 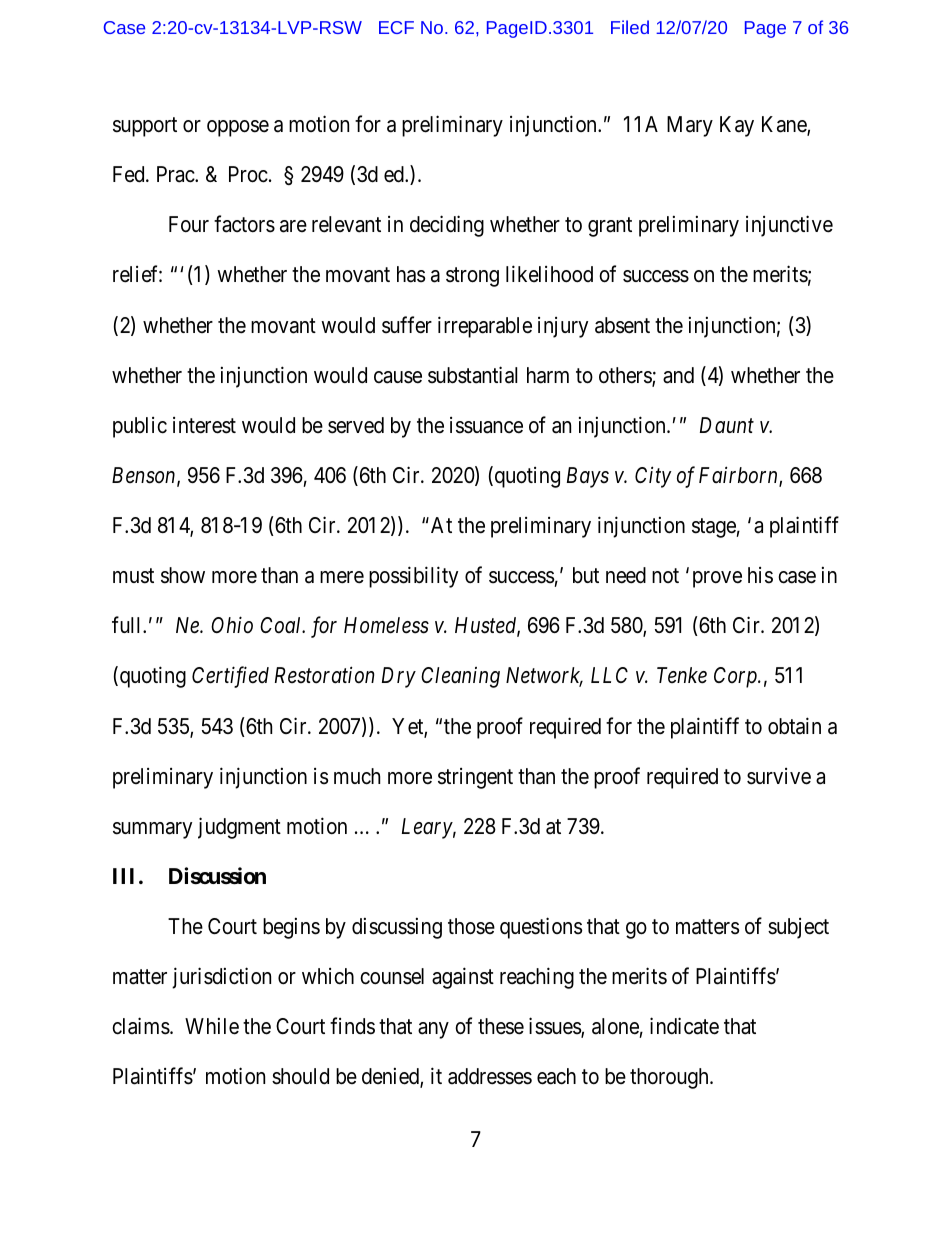 What do you see at coordinates (737, 126) in the screenshot?
I see `Kay` at bounding box center [737, 126].
